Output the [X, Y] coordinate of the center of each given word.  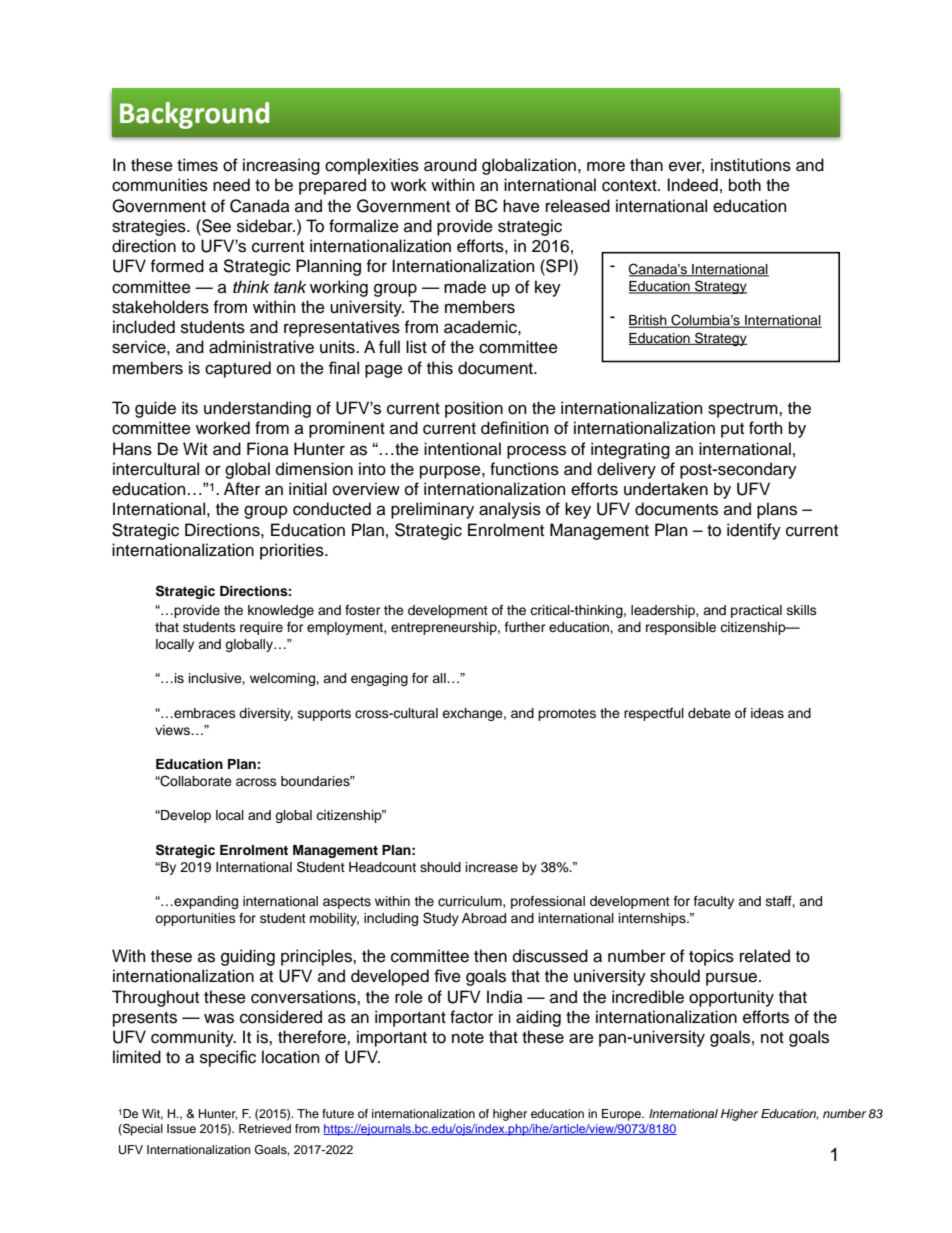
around [450, 165]
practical [756, 611]
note [468, 1038]
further [525, 627]
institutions [751, 165]
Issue [181, 1128]
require [261, 628]
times [197, 165]
